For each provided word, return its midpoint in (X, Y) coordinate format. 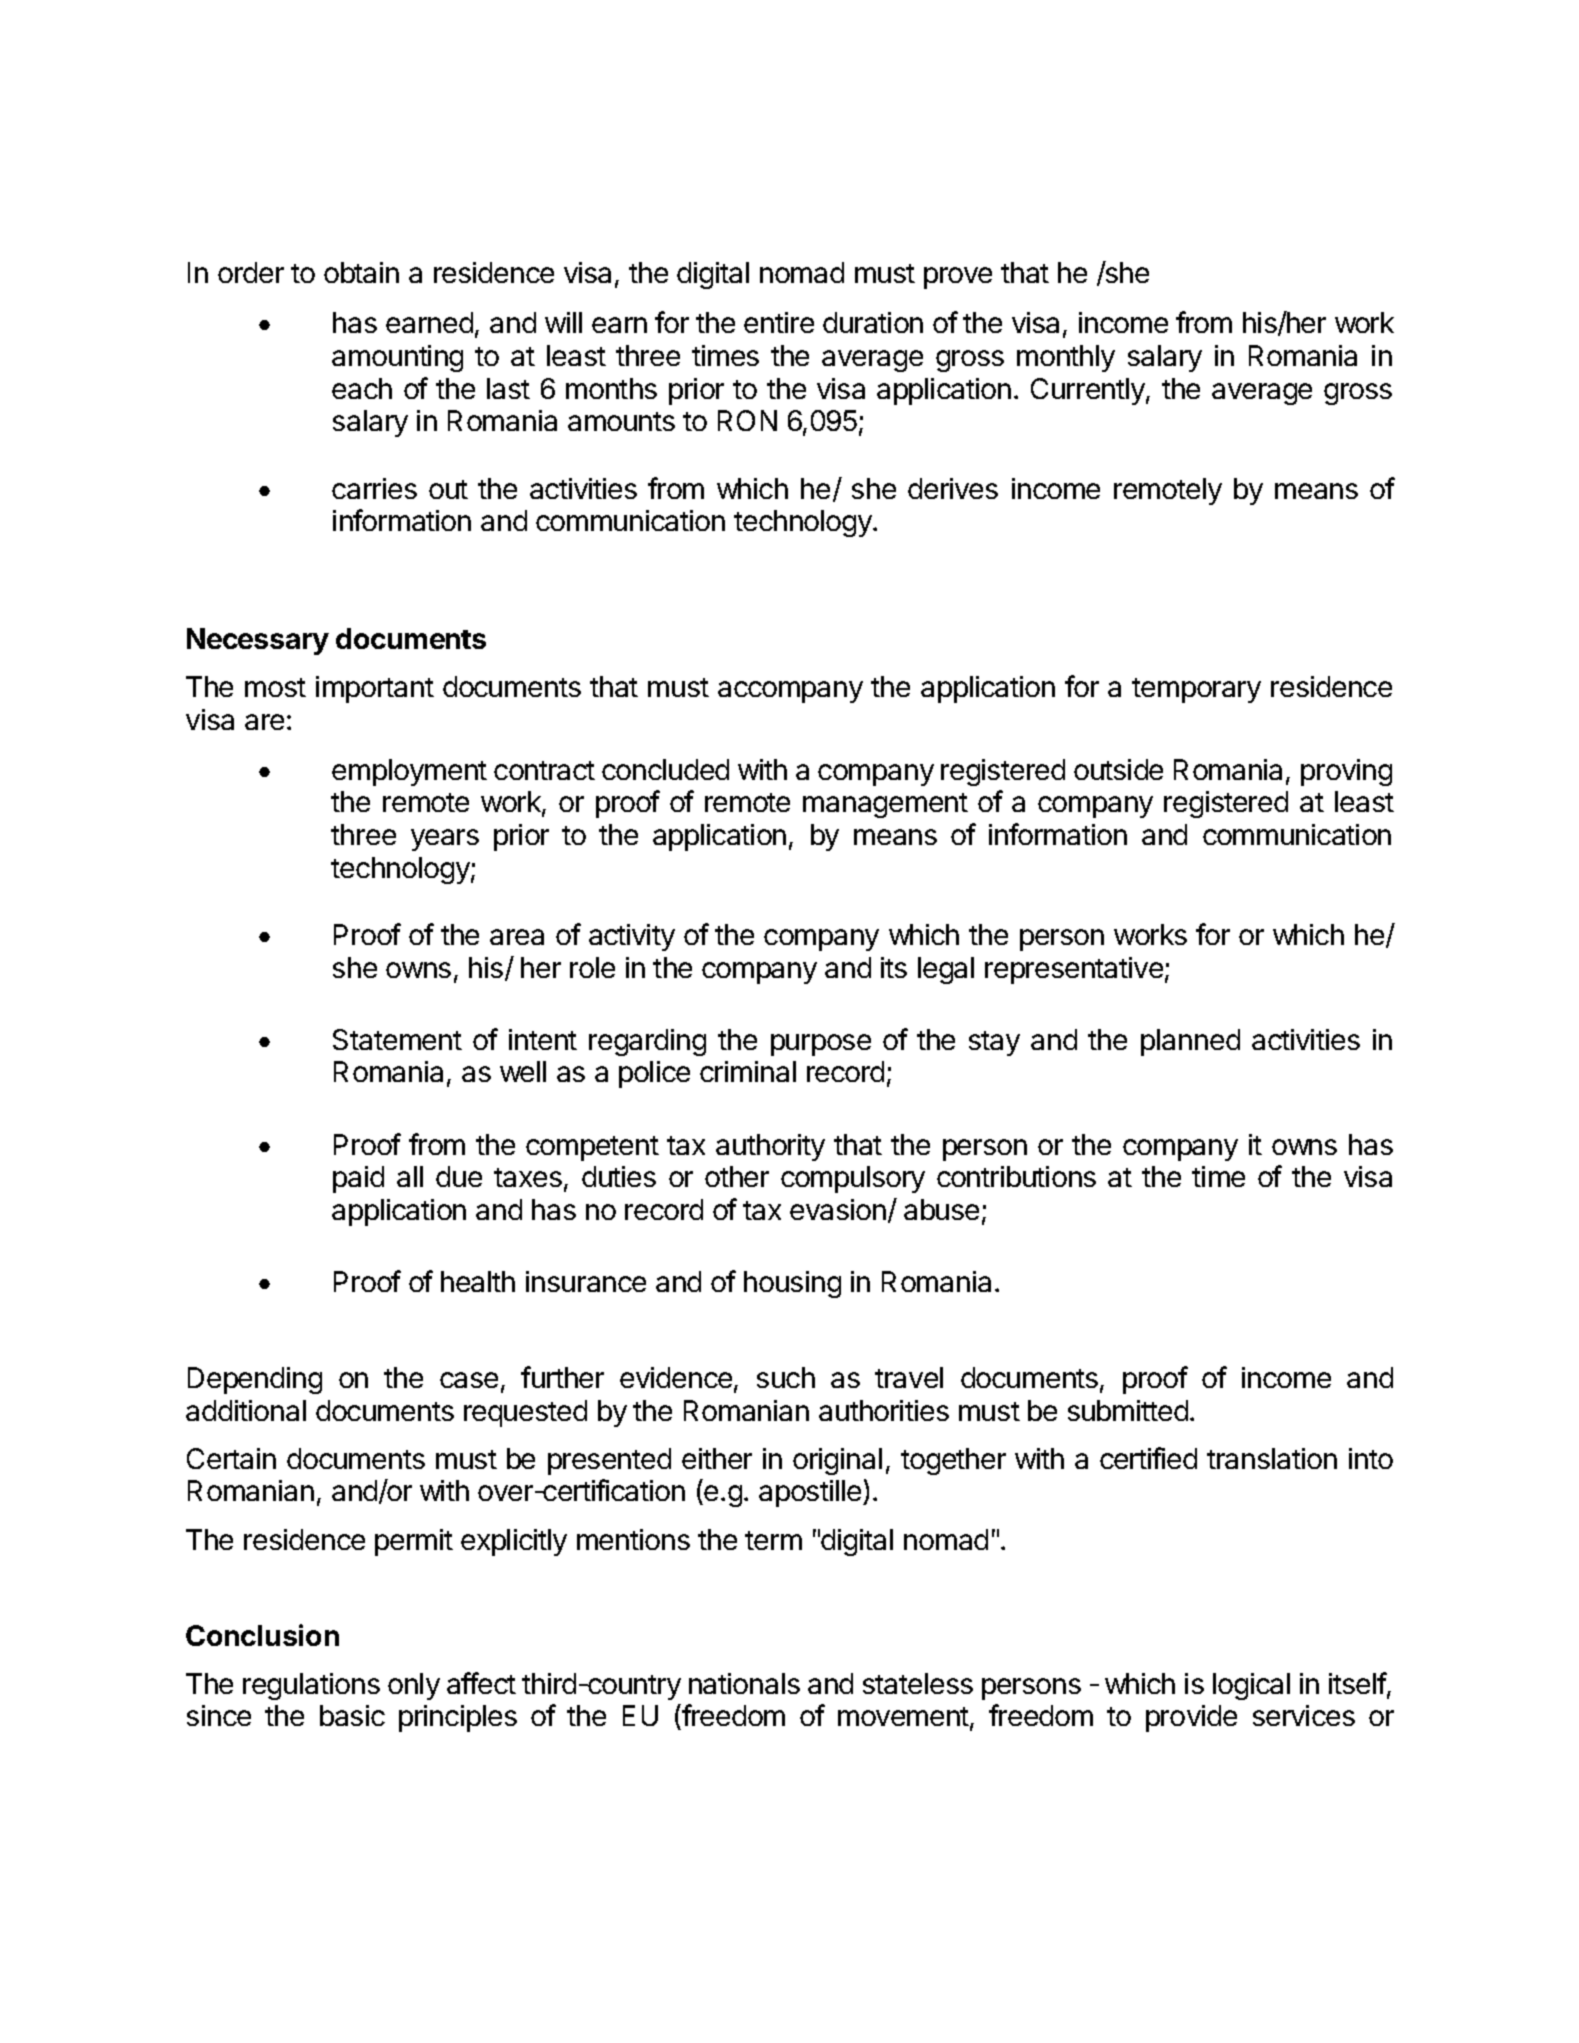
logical (1251, 1686)
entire (779, 322)
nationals (744, 1683)
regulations (311, 1686)
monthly (1066, 358)
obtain (361, 272)
